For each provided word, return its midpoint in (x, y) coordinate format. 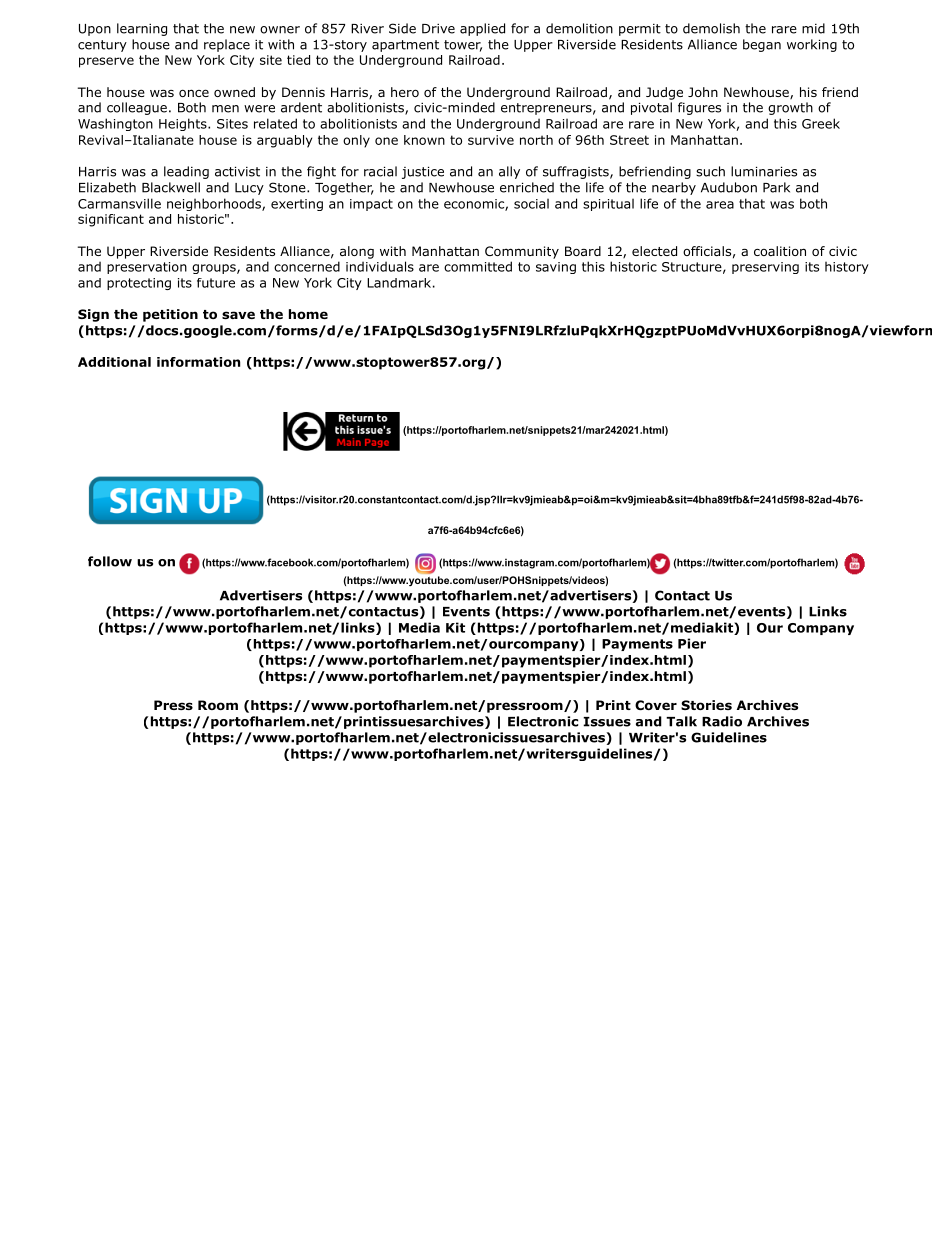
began (762, 45)
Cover (656, 705)
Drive (438, 29)
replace (227, 45)
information (198, 362)
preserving (765, 268)
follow (110, 561)
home (308, 314)
